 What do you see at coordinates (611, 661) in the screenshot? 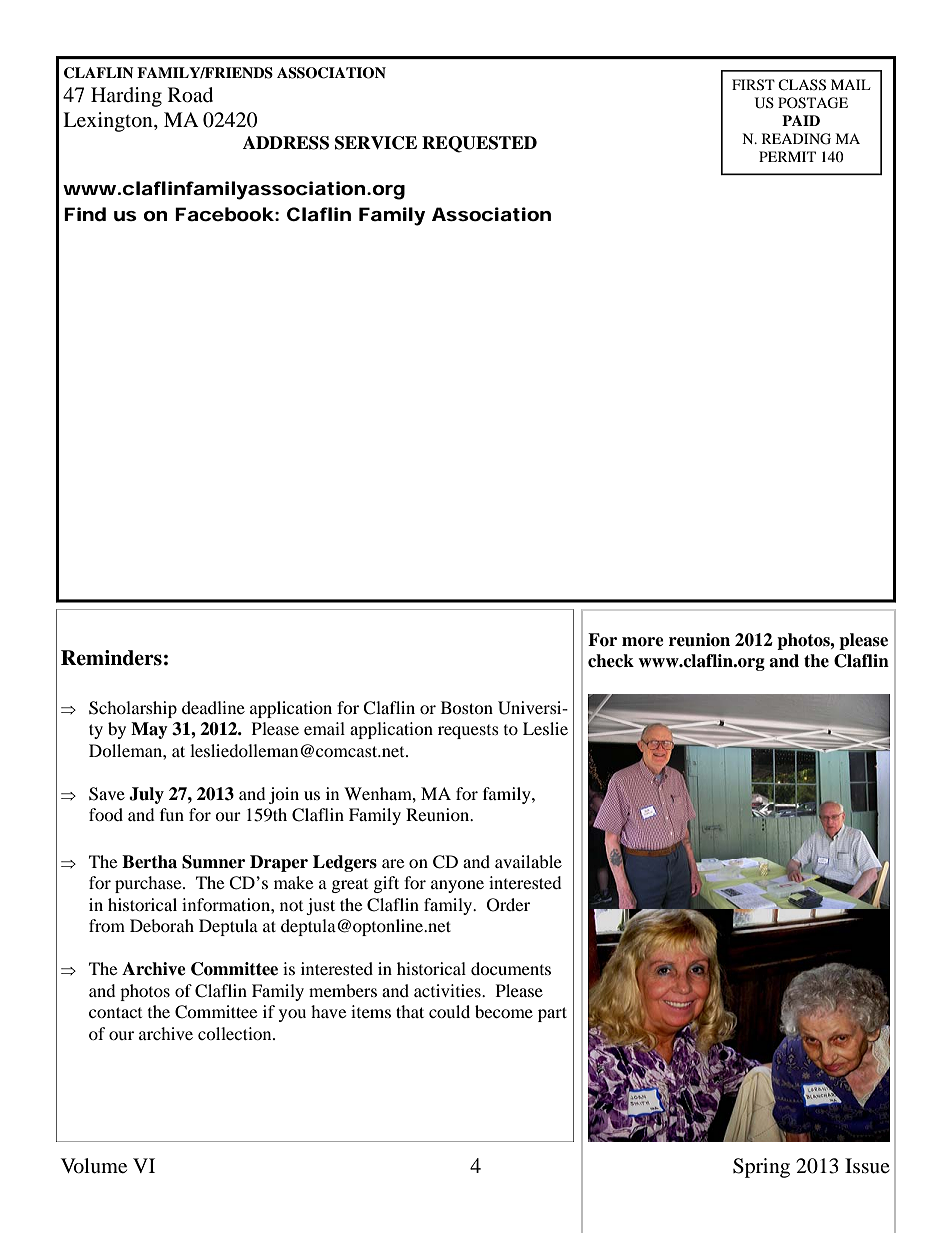
I see `check` at bounding box center [611, 661].
